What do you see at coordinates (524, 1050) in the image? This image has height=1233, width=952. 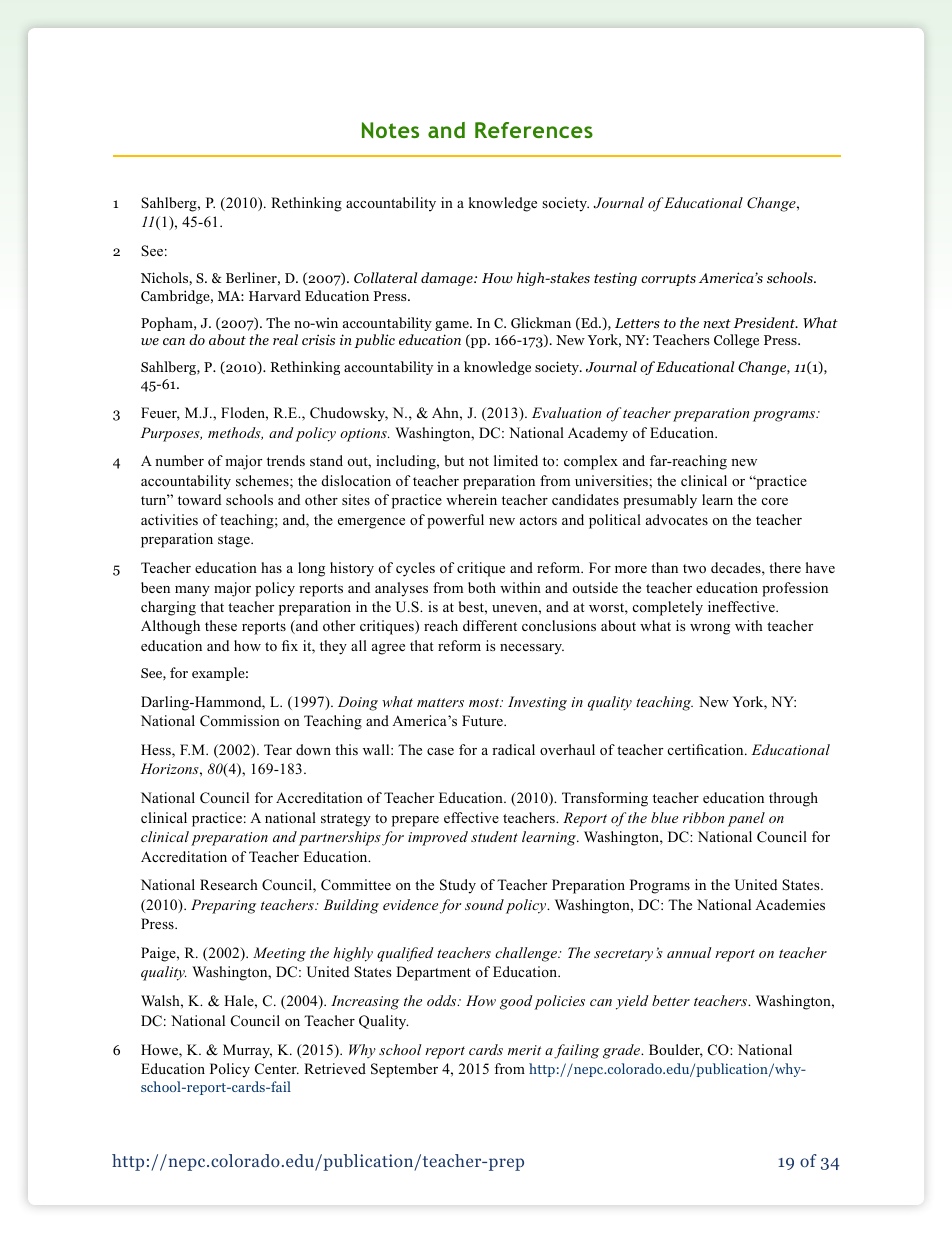 I see `merit` at bounding box center [524, 1050].
